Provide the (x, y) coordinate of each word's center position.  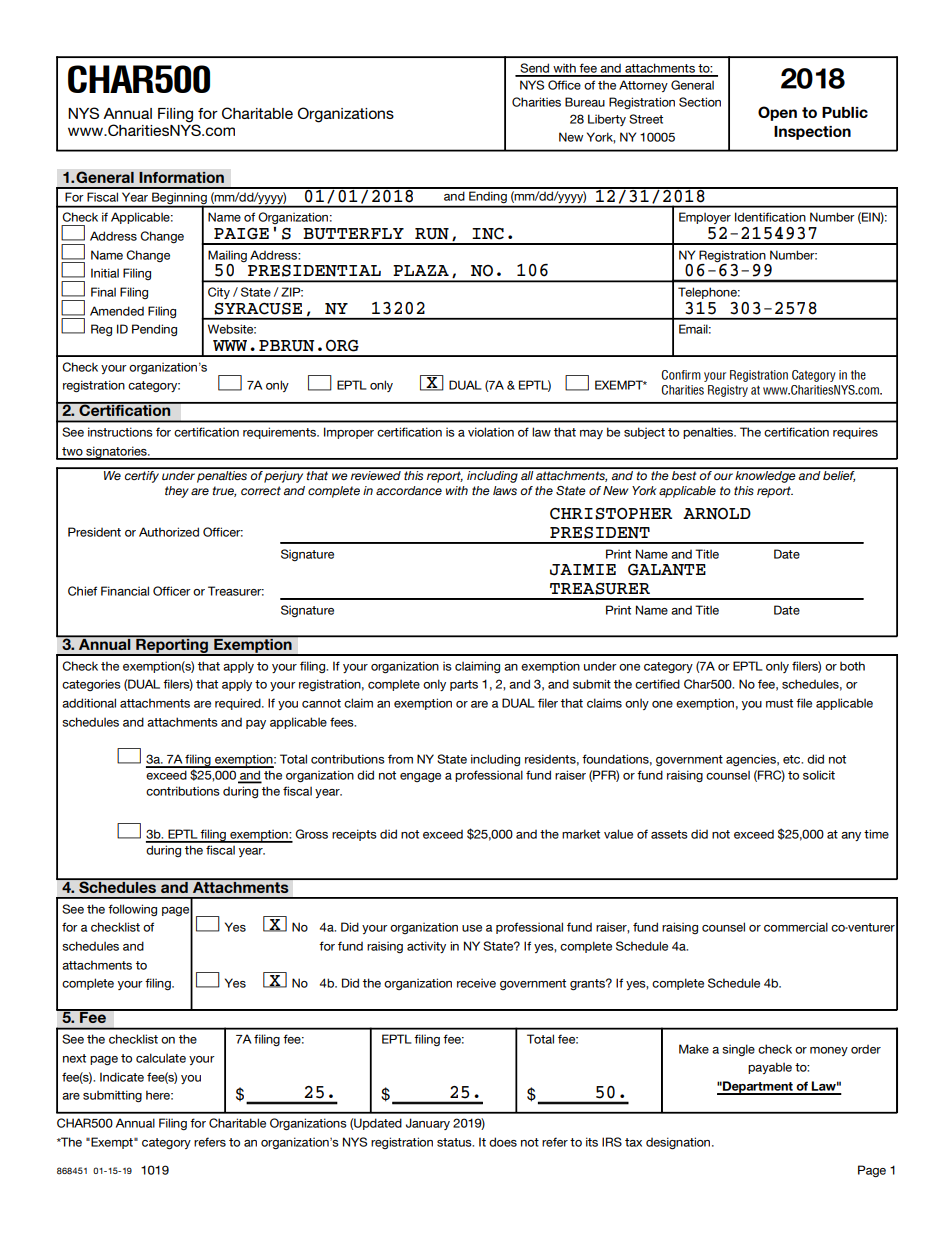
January (428, 1124)
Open (777, 113)
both (852, 666)
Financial (125, 591)
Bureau (585, 102)
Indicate (122, 1077)
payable (770, 1068)
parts (464, 685)
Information (181, 177)
